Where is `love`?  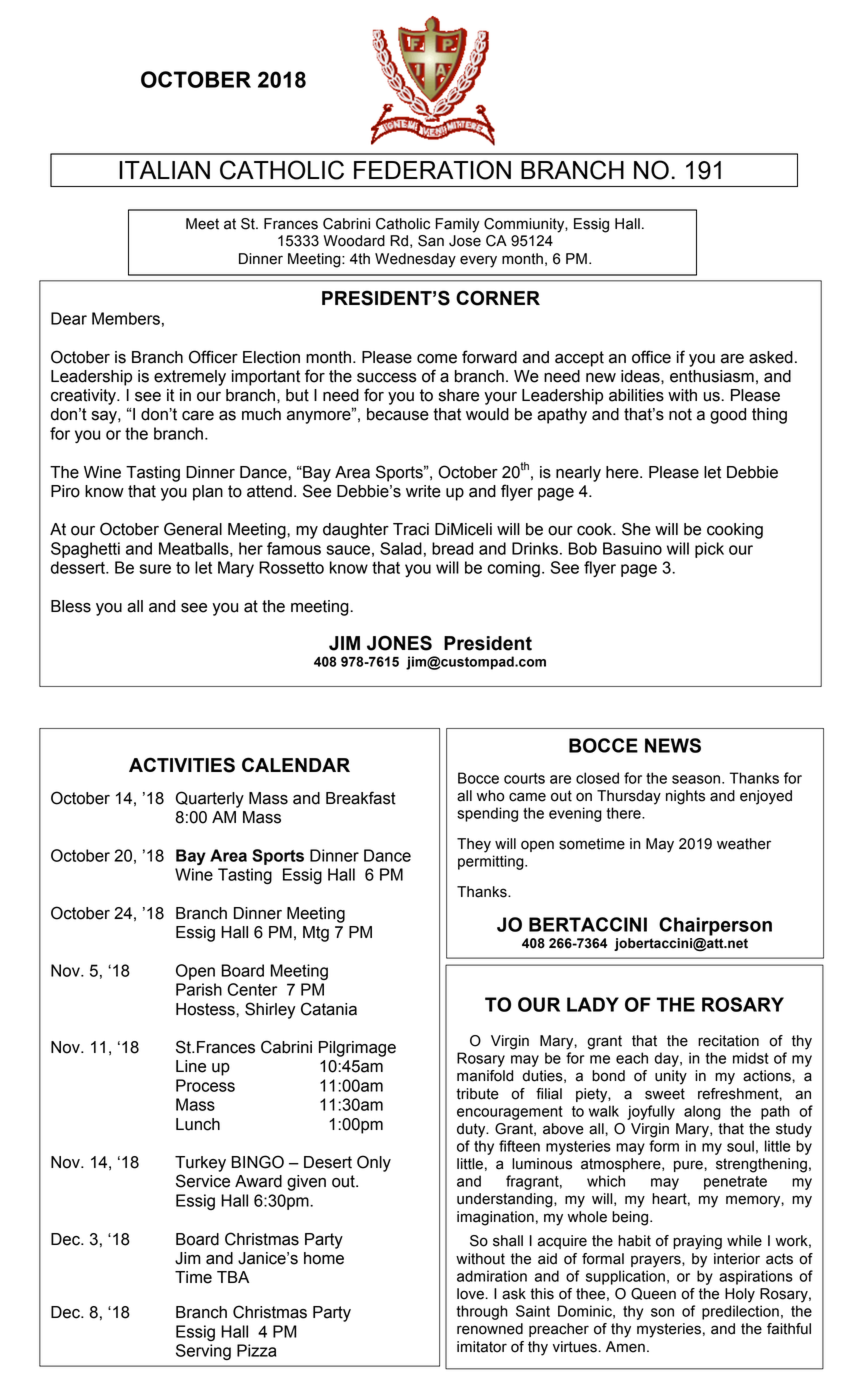 love is located at coordinates (471, 1294).
